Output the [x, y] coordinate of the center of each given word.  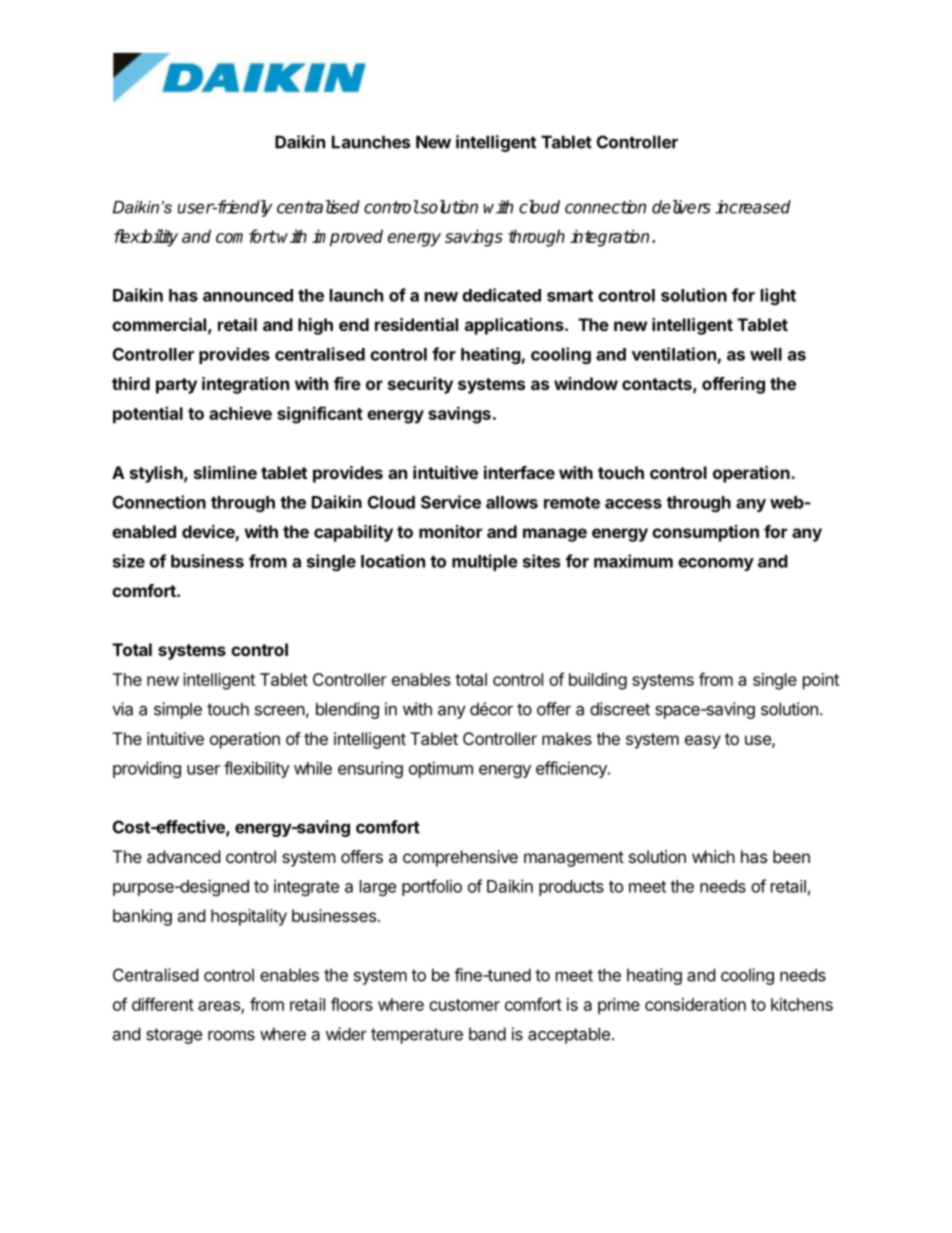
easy [703, 742]
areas [220, 1007]
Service [451, 502]
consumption [705, 533]
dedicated [501, 295]
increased [753, 207]
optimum [441, 769]
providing [147, 769]
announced [248, 295]
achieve [240, 413]
